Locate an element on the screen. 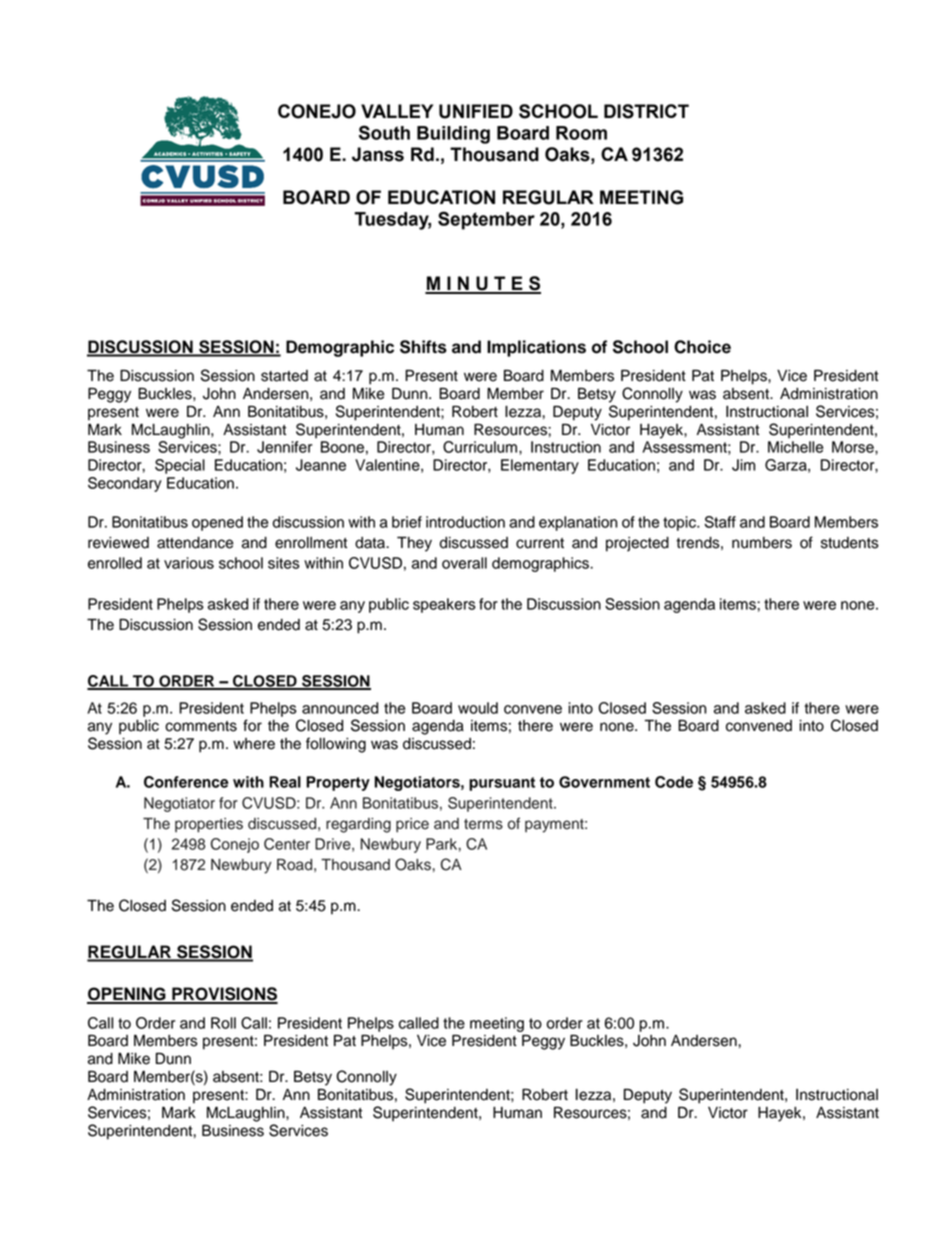  Code is located at coordinates (674, 782).
